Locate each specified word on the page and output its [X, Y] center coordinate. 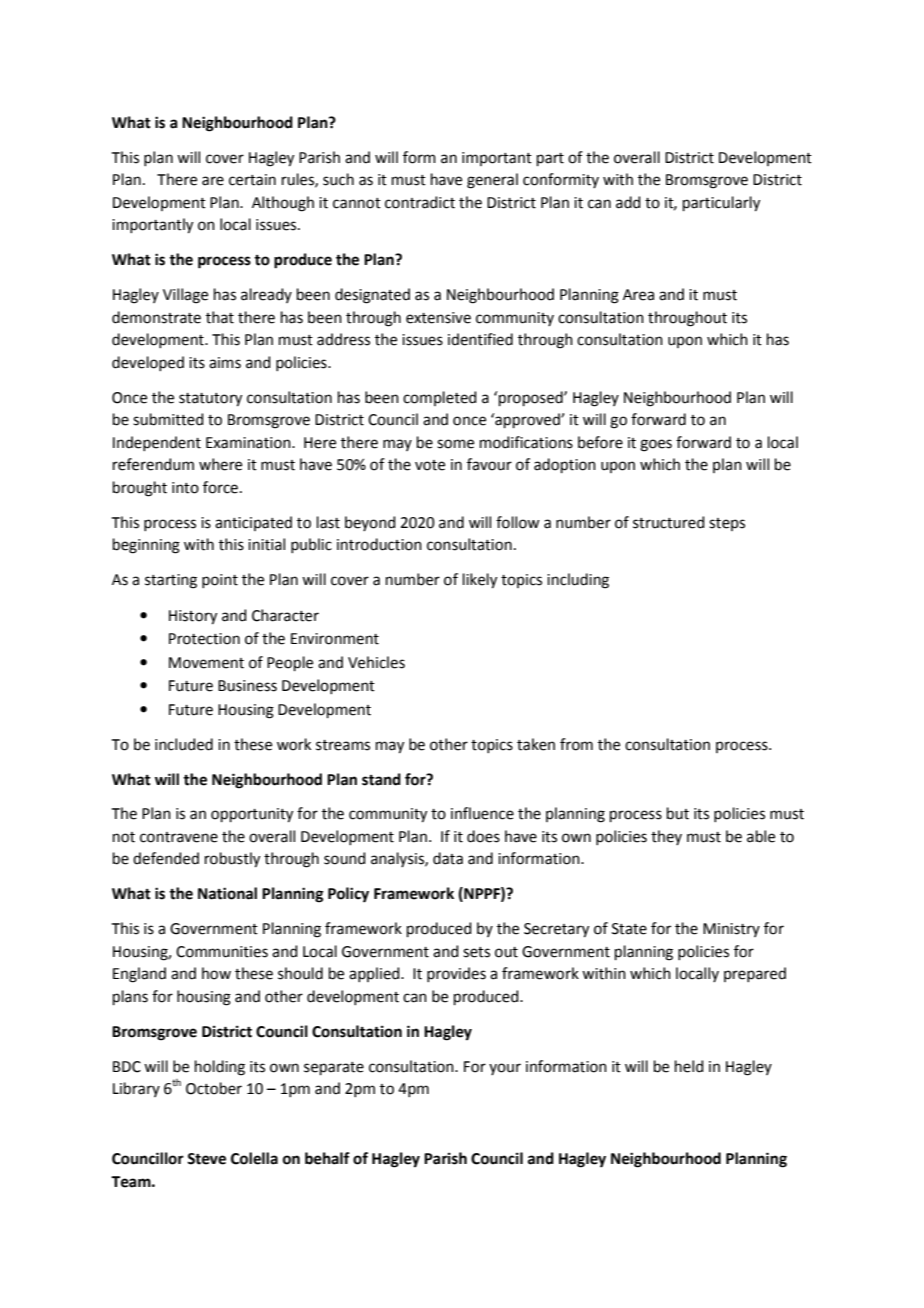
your [505, 1069]
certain [252, 180]
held [689, 1066]
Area [638, 295]
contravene [179, 837]
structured [669, 522]
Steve [206, 1159]
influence [482, 813]
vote [430, 465]
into [185, 488]
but [678, 813]
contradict [420, 202]
